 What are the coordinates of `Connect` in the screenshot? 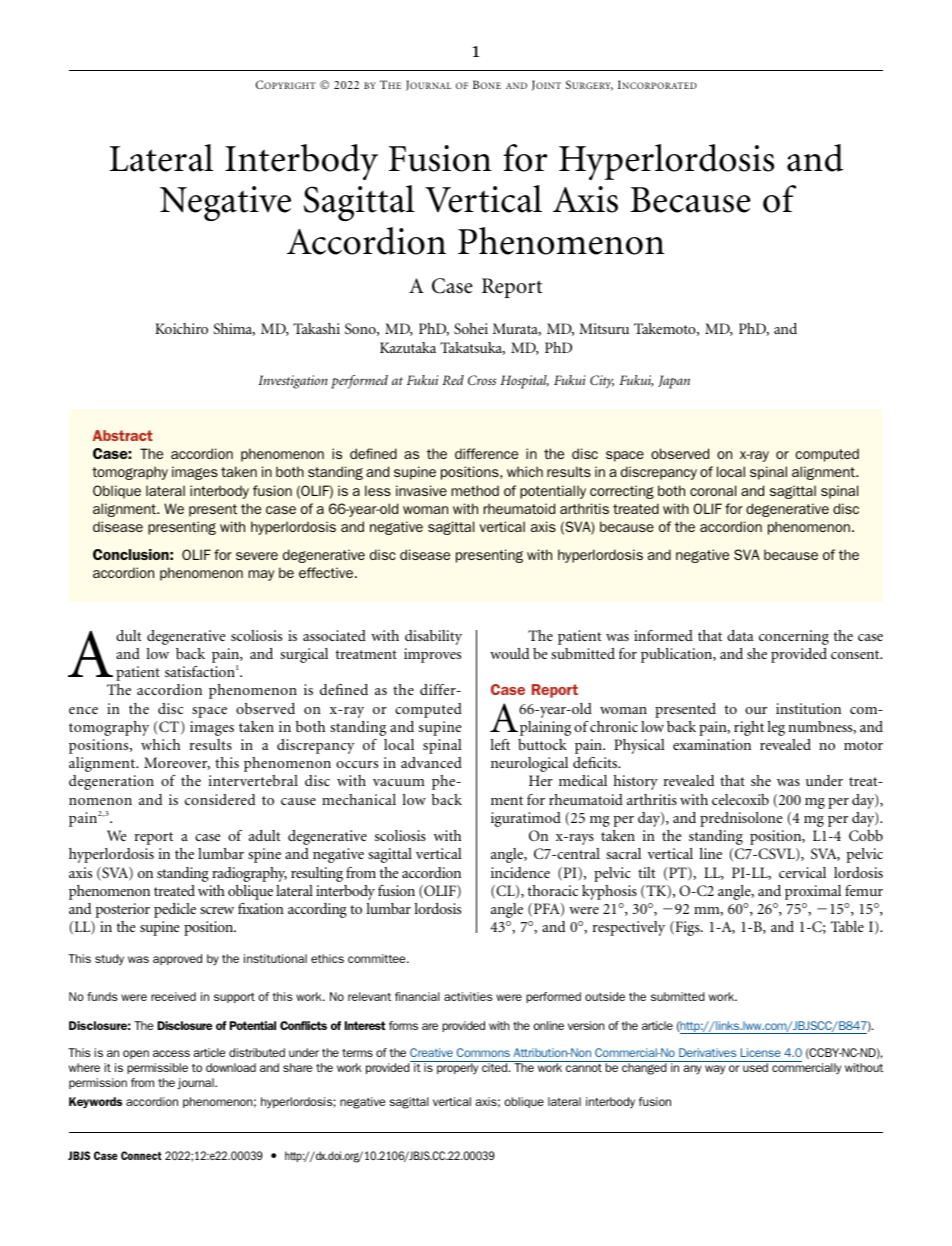 It's located at (141, 1155).
